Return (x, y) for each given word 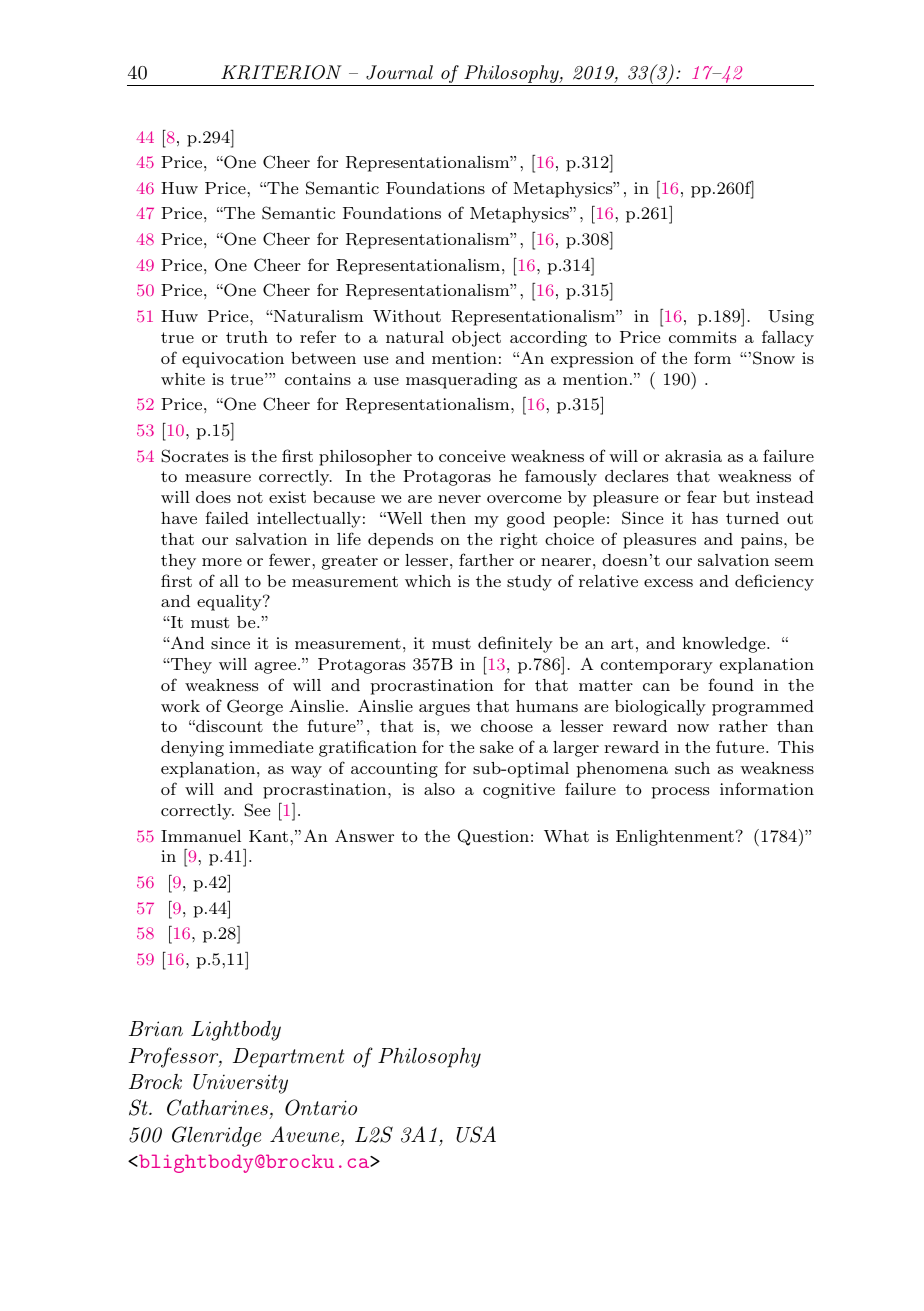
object (476, 339)
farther (486, 559)
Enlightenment (675, 838)
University (240, 1084)
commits (702, 337)
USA (476, 1134)
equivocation (233, 360)
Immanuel (201, 836)
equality (230, 603)
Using (791, 318)
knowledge (725, 645)
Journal (399, 72)
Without (407, 316)
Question (493, 837)
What (566, 836)
